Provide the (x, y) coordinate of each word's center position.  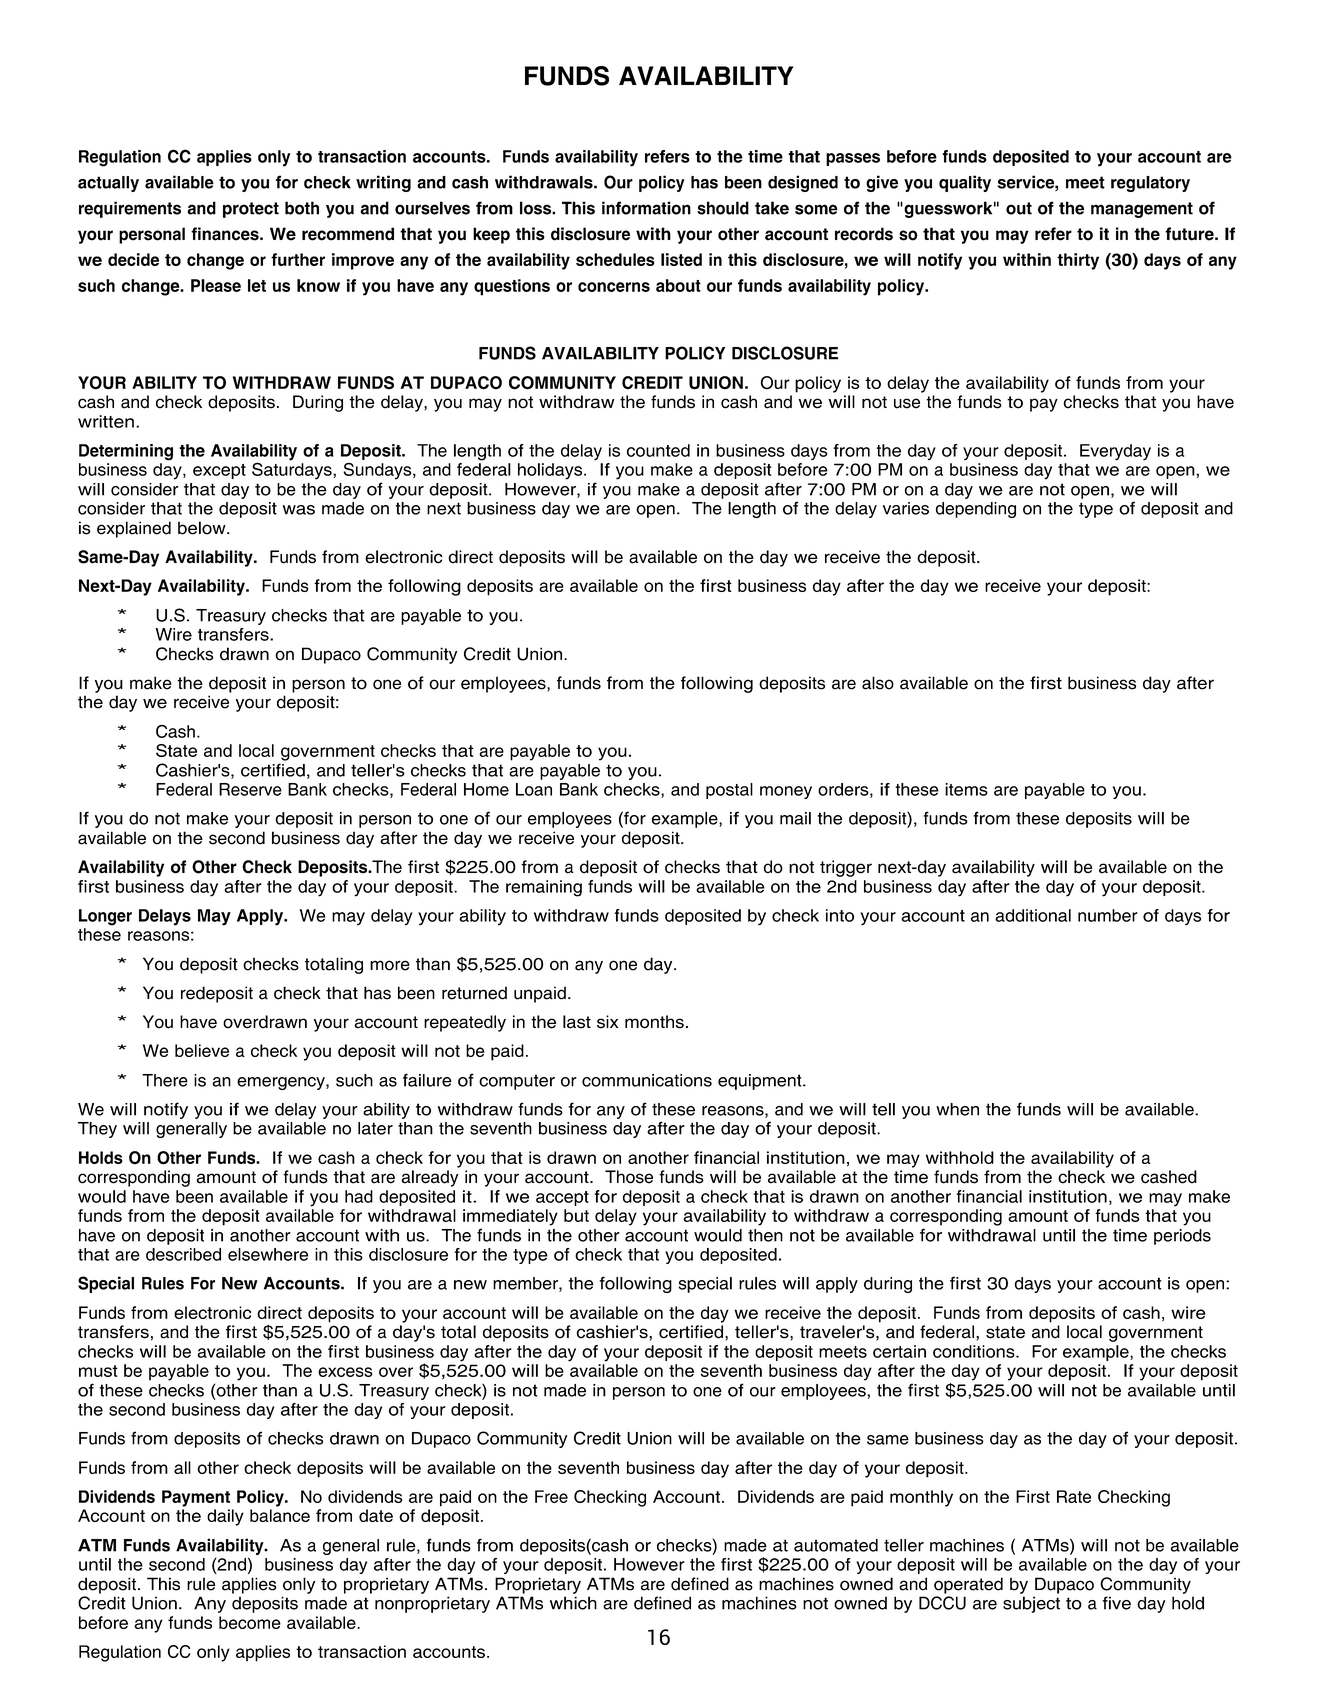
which (573, 1603)
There (165, 1080)
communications (647, 1080)
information (646, 208)
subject (1031, 1604)
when (957, 1109)
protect (251, 210)
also (878, 683)
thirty (1078, 261)
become (250, 1622)
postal (729, 791)
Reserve (250, 789)
